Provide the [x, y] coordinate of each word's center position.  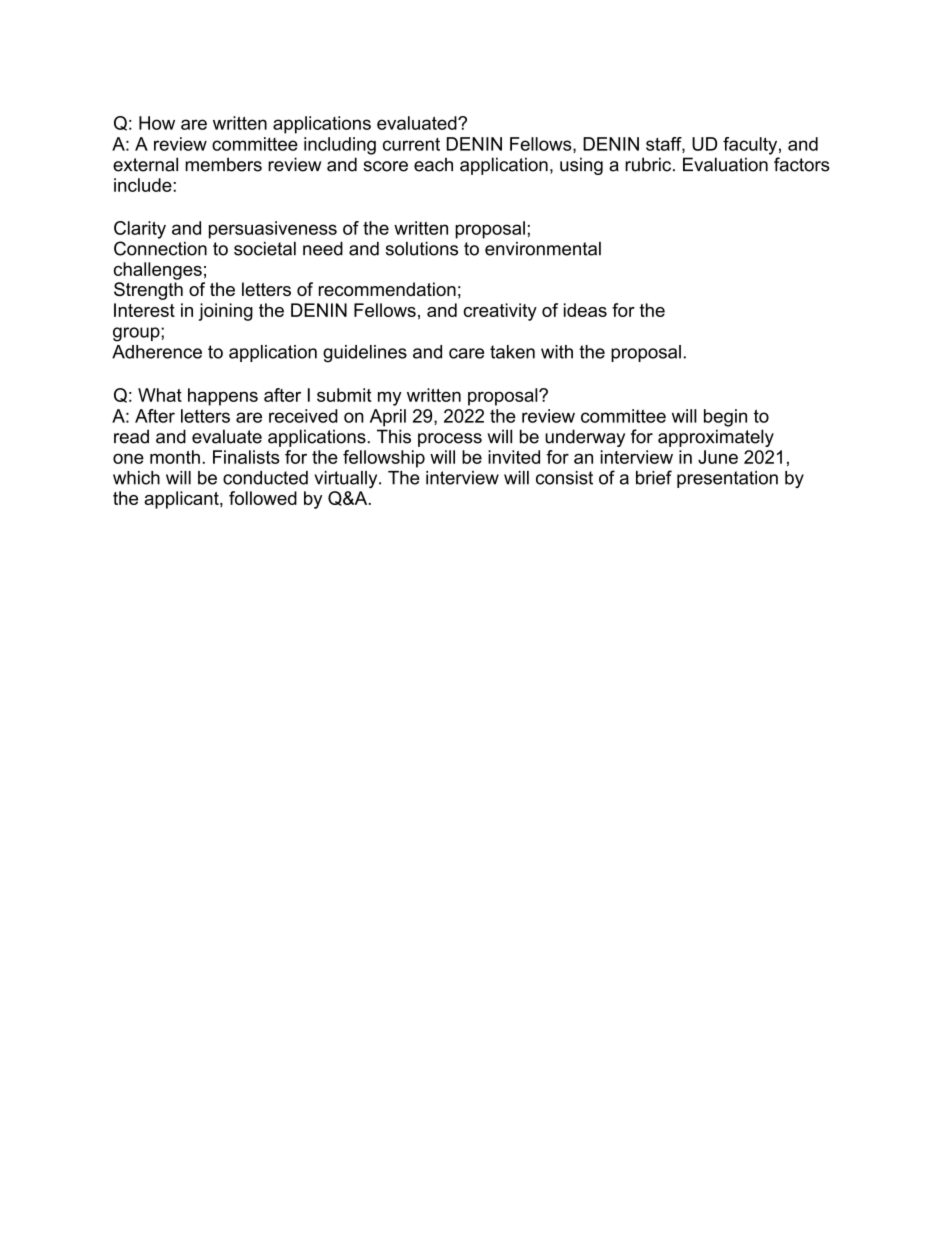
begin [725, 418]
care [466, 353]
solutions [422, 249]
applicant [182, 500]
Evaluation [725, 164]
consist [564, 478]
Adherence [157, 352]
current [411, 144]
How [157, 123]
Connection [160, 248]
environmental [543, 249]
